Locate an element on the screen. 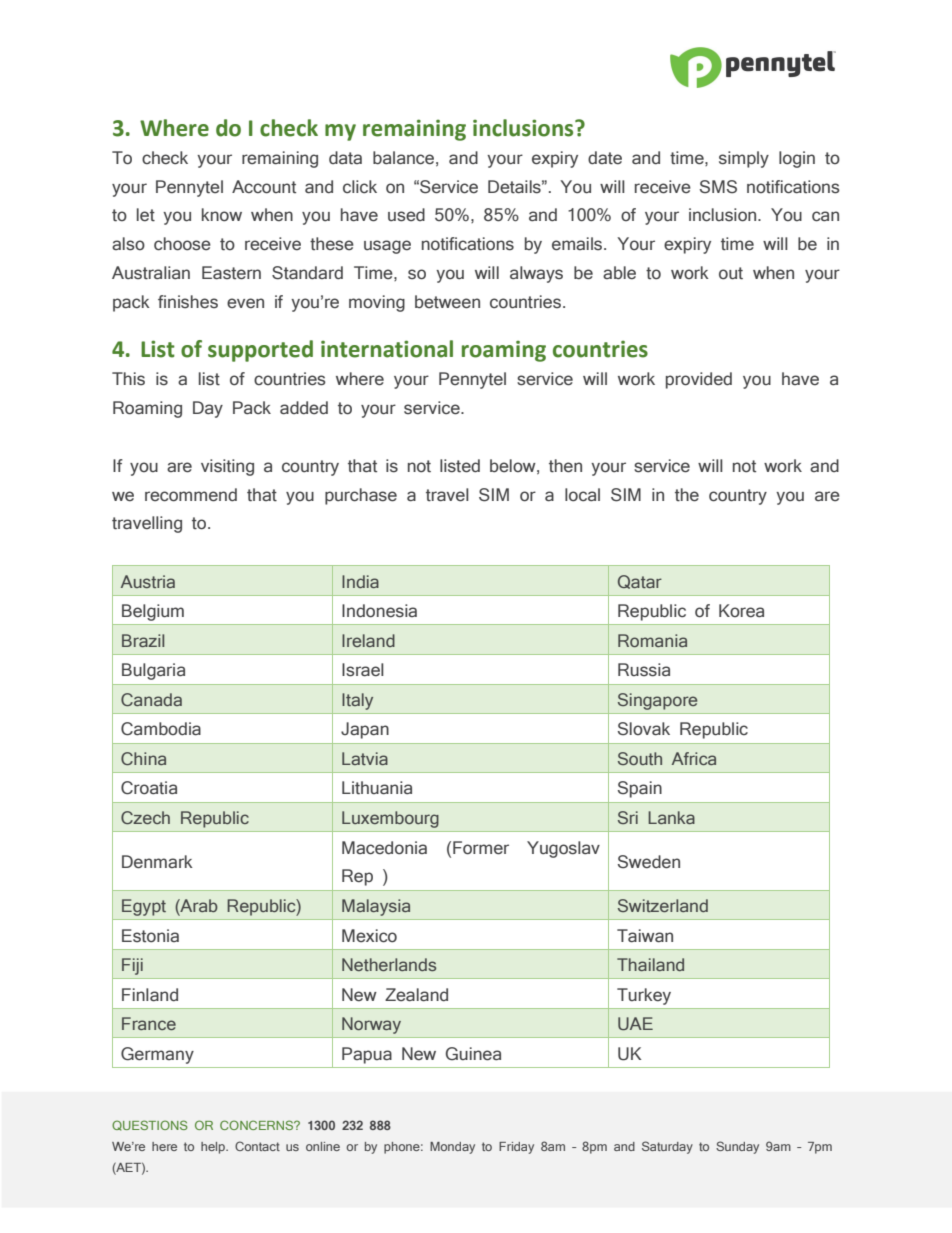  know is located at coordinates (222, 215).
